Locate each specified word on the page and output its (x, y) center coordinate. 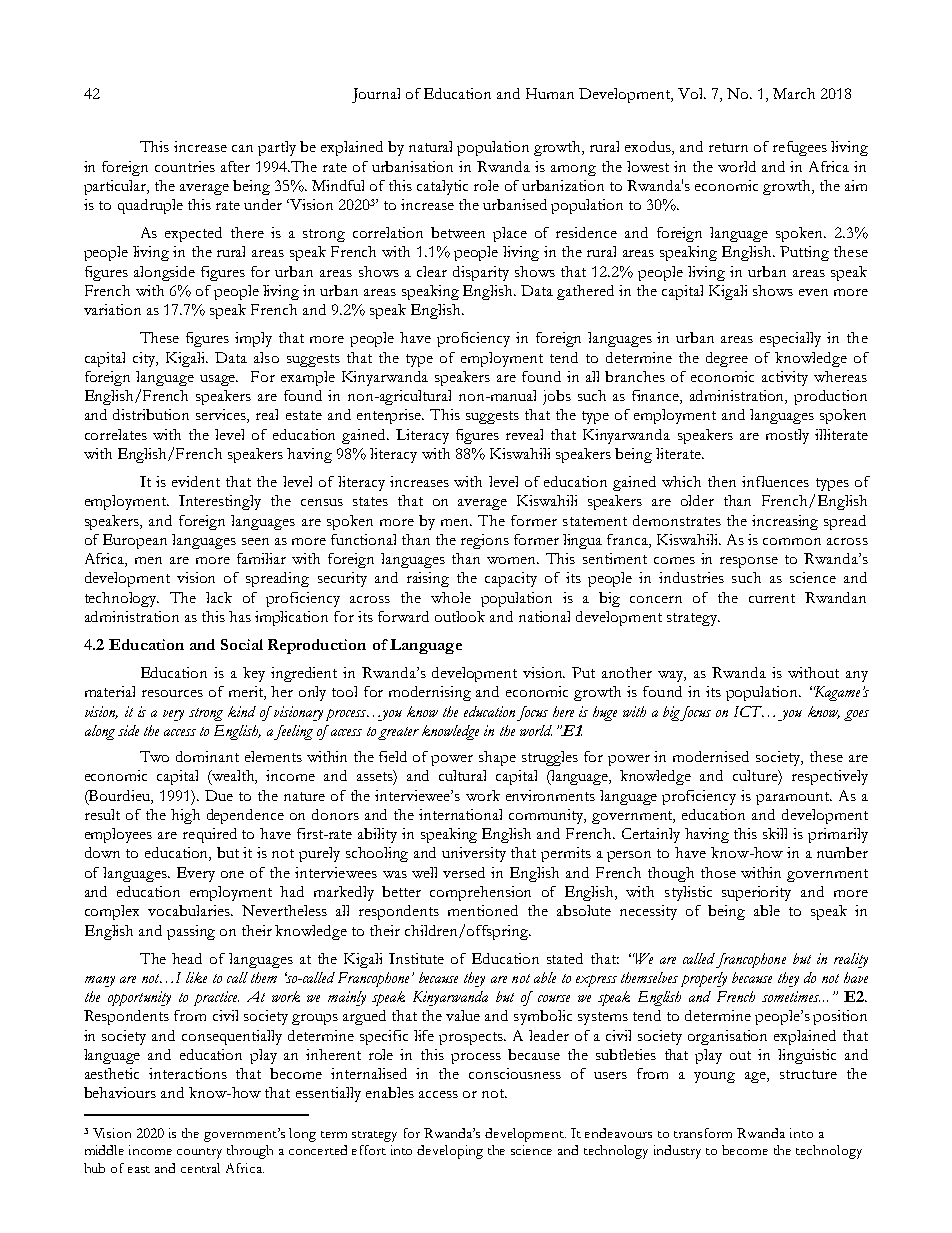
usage (219, 380)
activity (785, 378)
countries (185, 166)
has (240, 616)
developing (450, 1152)
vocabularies (190, 910)
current (772, 598)
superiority (756, 893)
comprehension (480, 893)
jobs (557, 397)
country (199, 1153)
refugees (800, 148)
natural (430, 146)
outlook (460, 616)
